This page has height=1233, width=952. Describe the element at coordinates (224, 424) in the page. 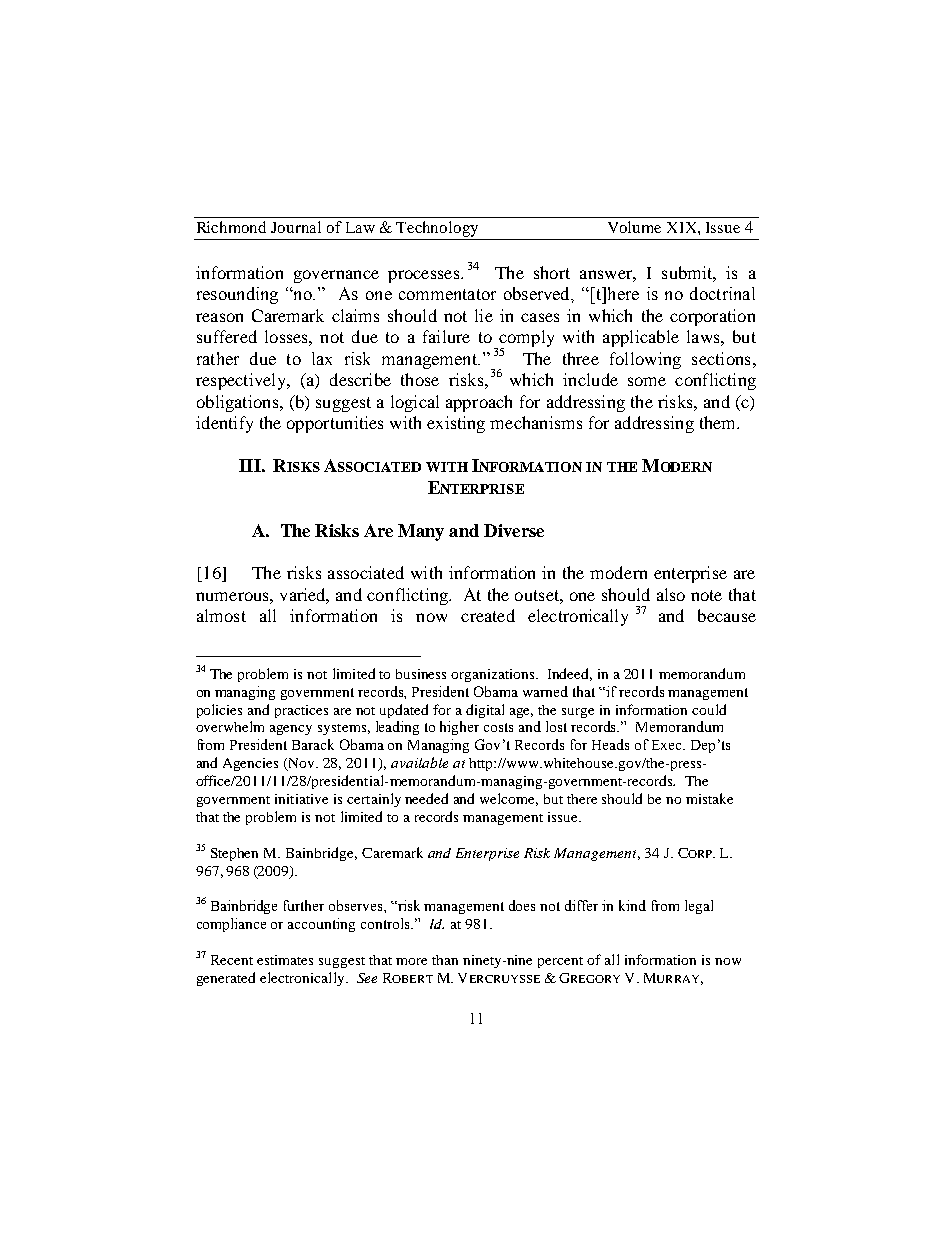

I see `identify` at that location.
